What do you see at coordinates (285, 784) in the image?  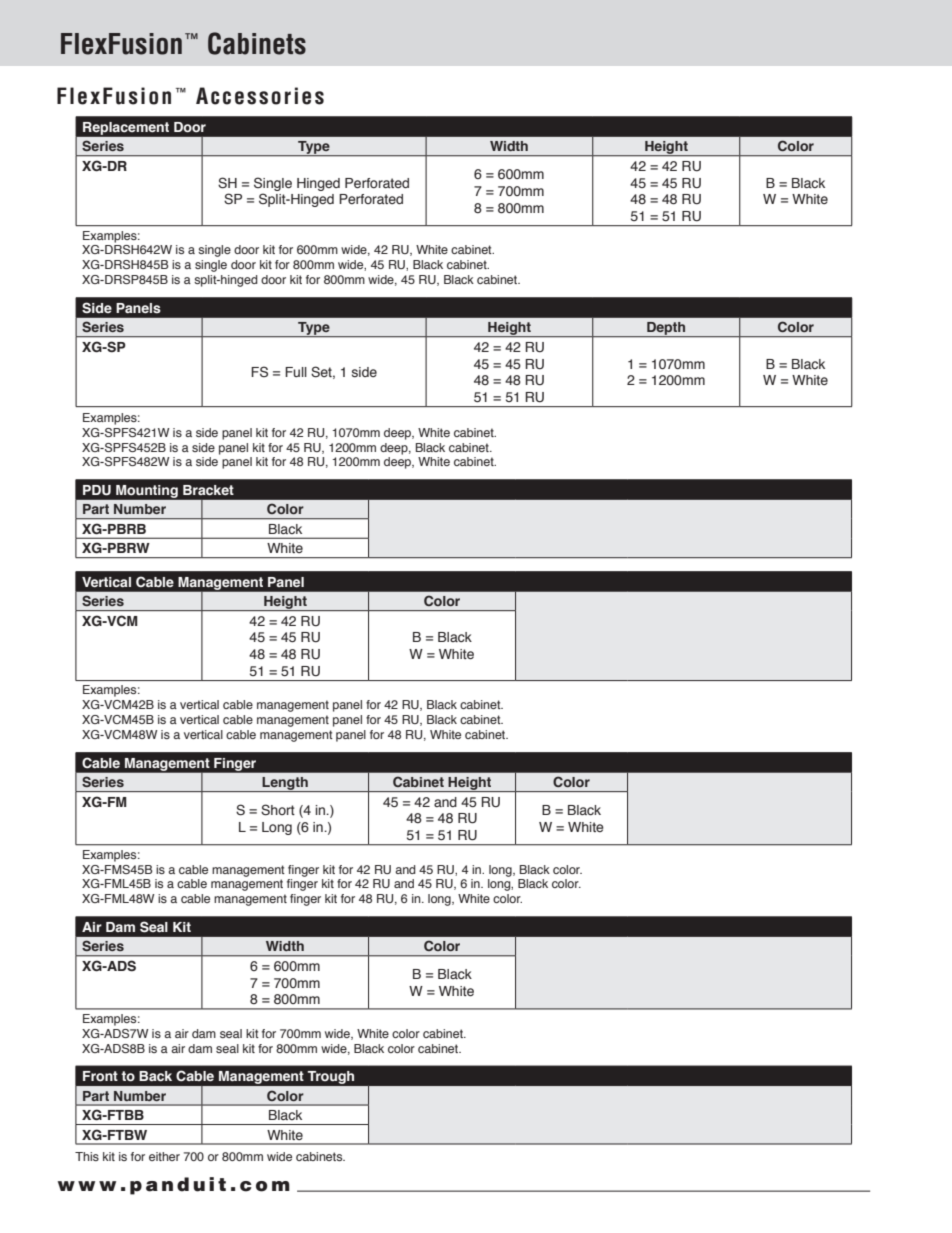 I see `Length` at bounding box center [285, 784].
